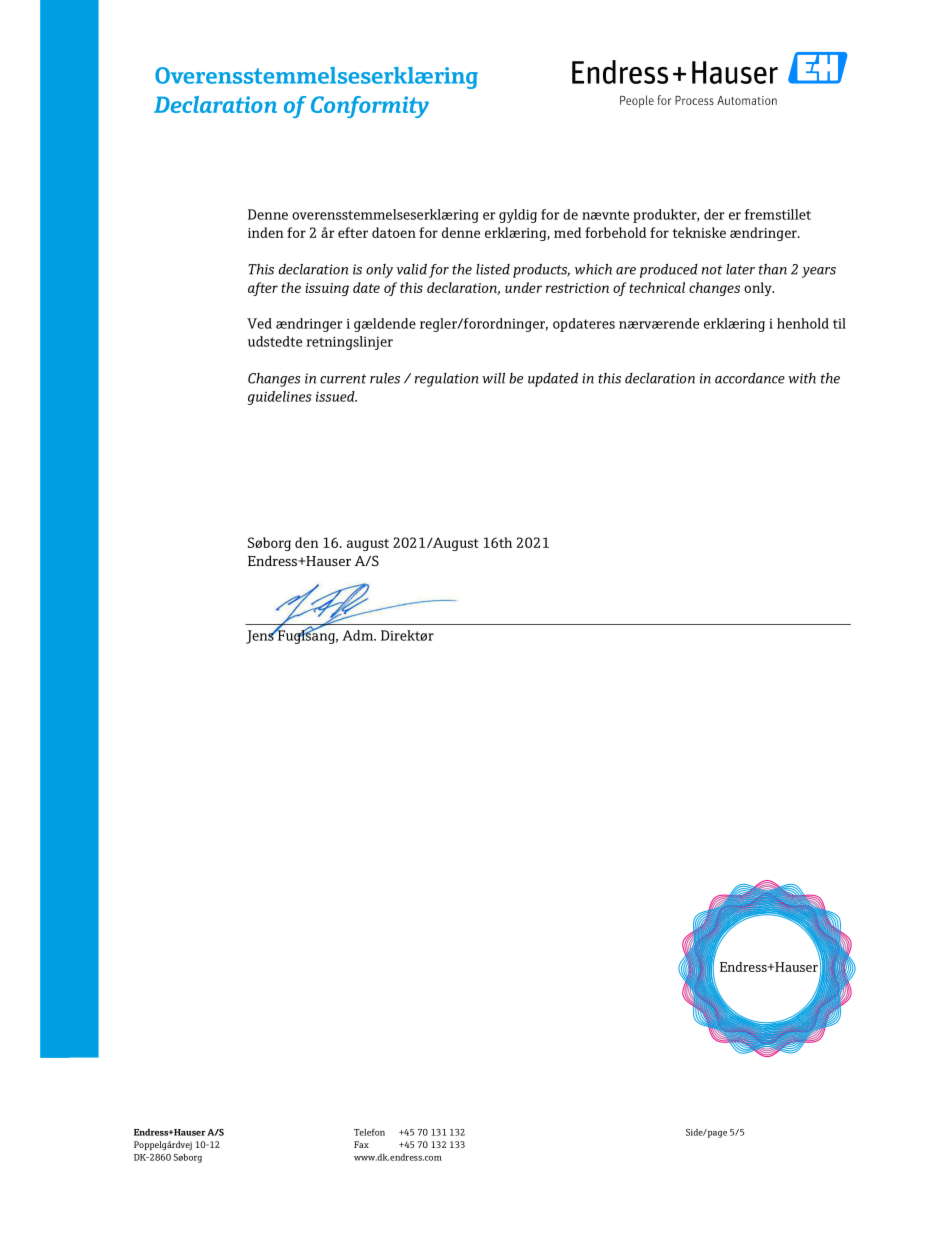  I want to click on will, so click(493, 378).
